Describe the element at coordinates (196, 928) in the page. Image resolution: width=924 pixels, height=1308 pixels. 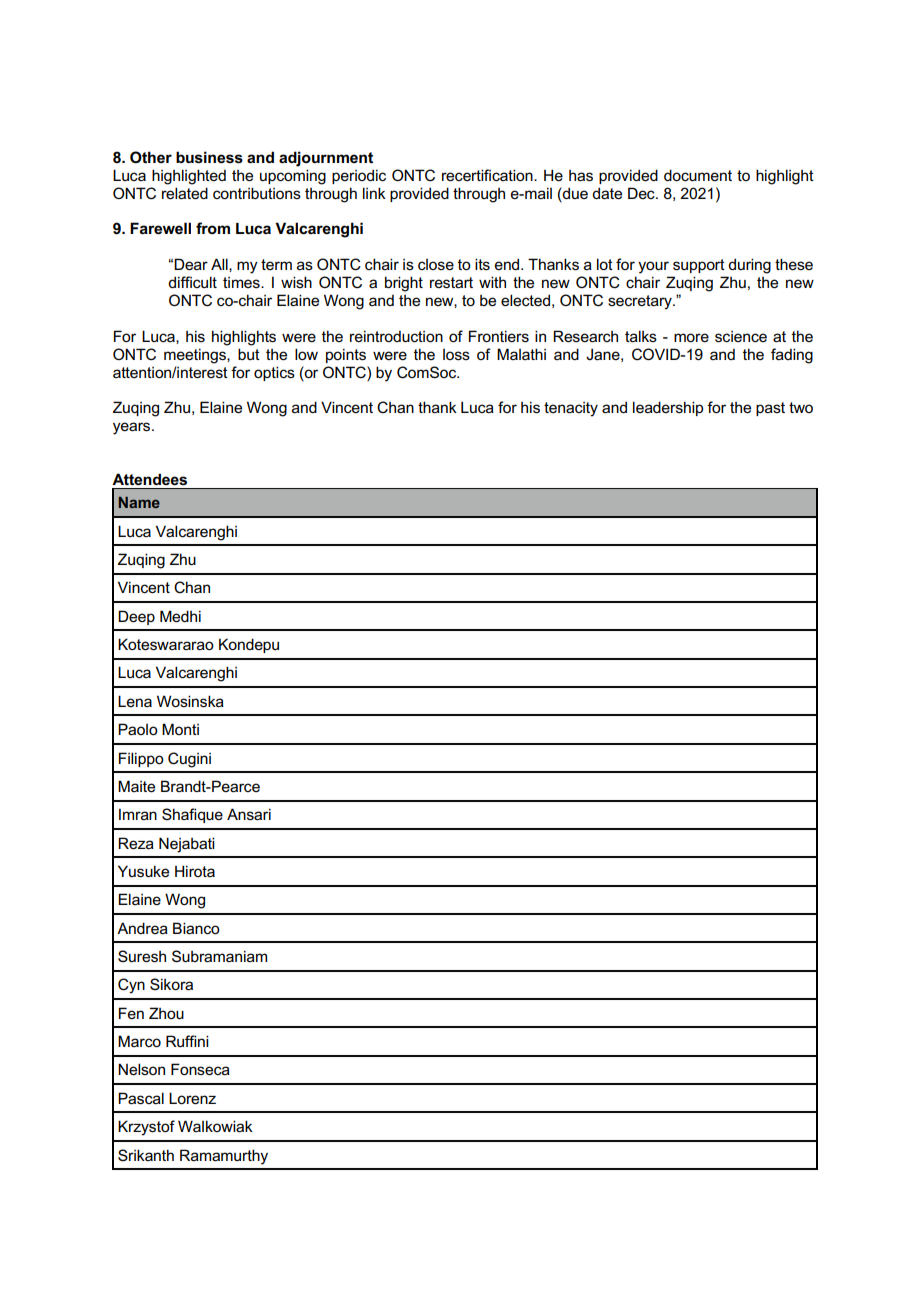
I see `Bianco` at that location.
